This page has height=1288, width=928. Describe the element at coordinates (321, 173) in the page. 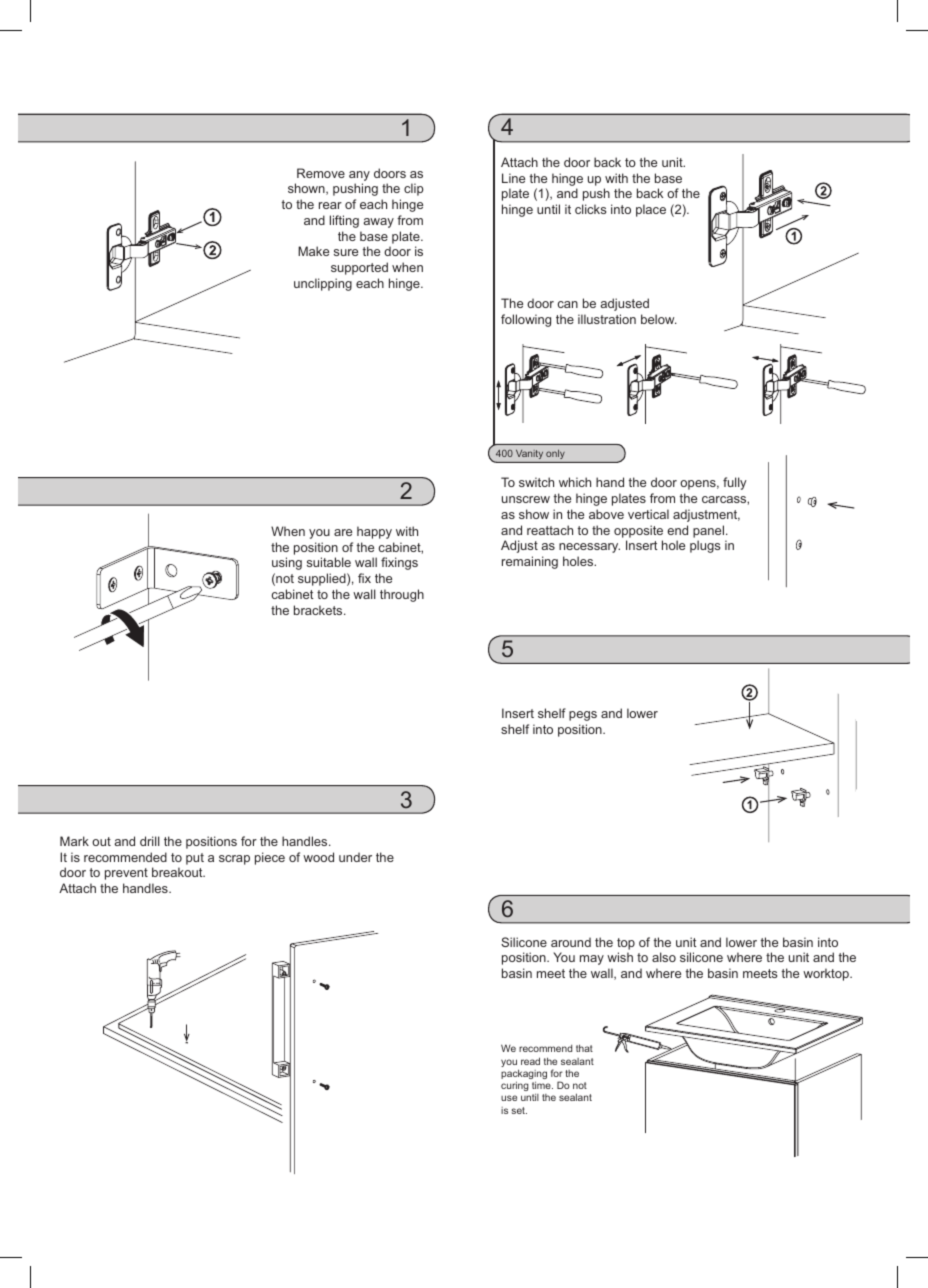

I see `Remove` at that location.
